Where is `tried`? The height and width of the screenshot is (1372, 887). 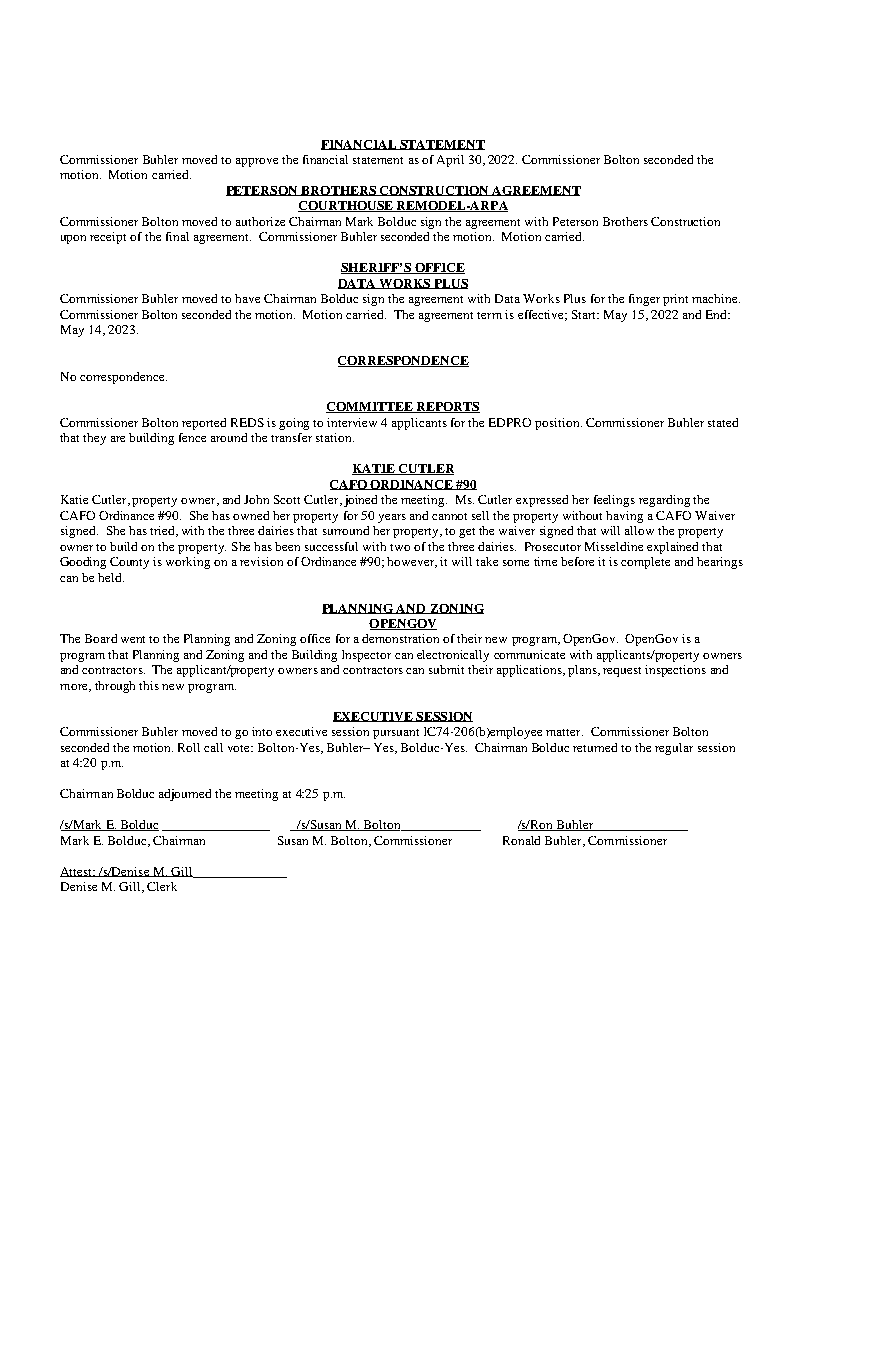 tried is located at coordinates (163, 531).
